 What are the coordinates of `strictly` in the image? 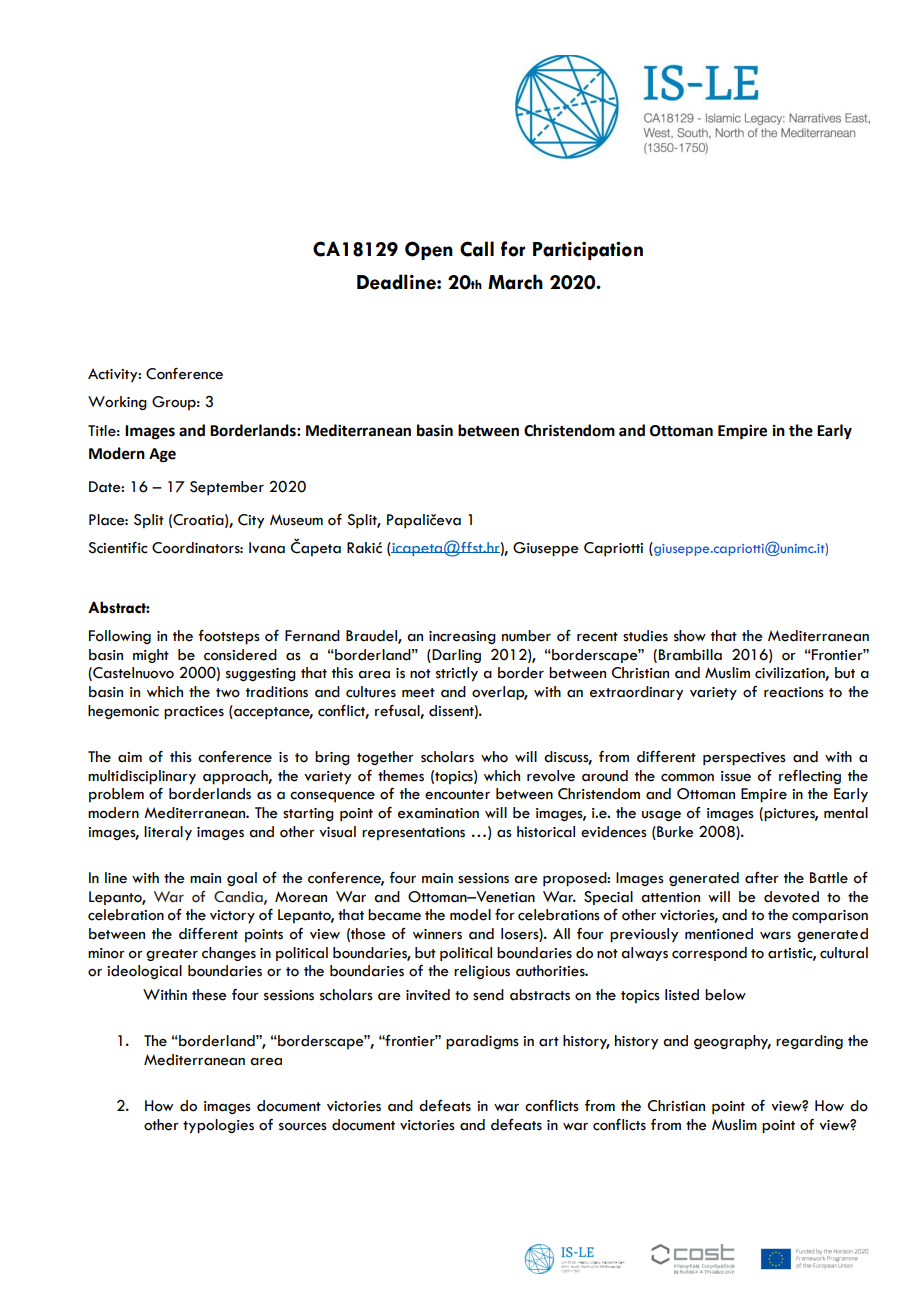 It's located at (457, 674).
